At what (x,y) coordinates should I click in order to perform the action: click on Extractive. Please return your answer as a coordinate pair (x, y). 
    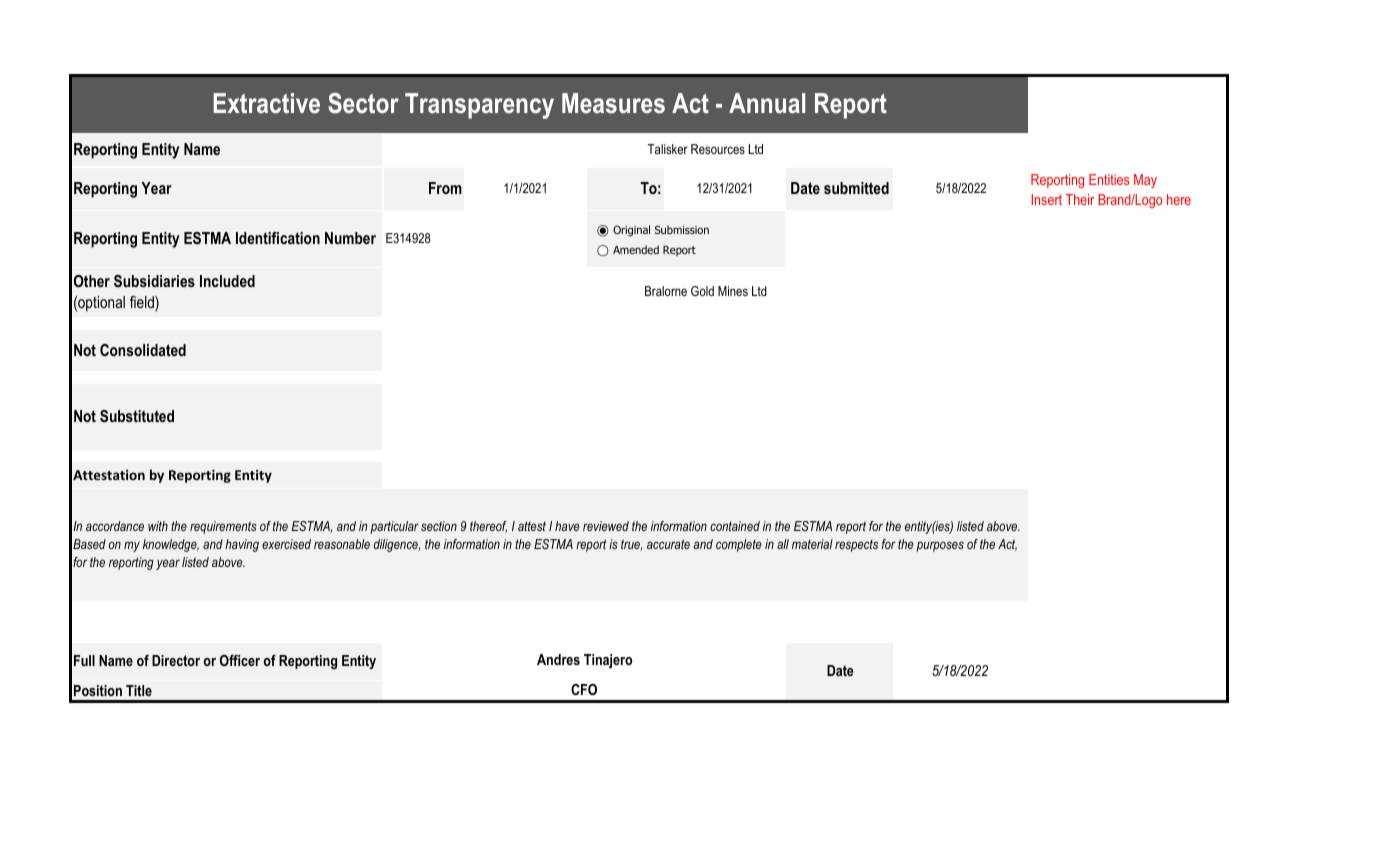
    Looking at the image, I should click on (266, 103).
